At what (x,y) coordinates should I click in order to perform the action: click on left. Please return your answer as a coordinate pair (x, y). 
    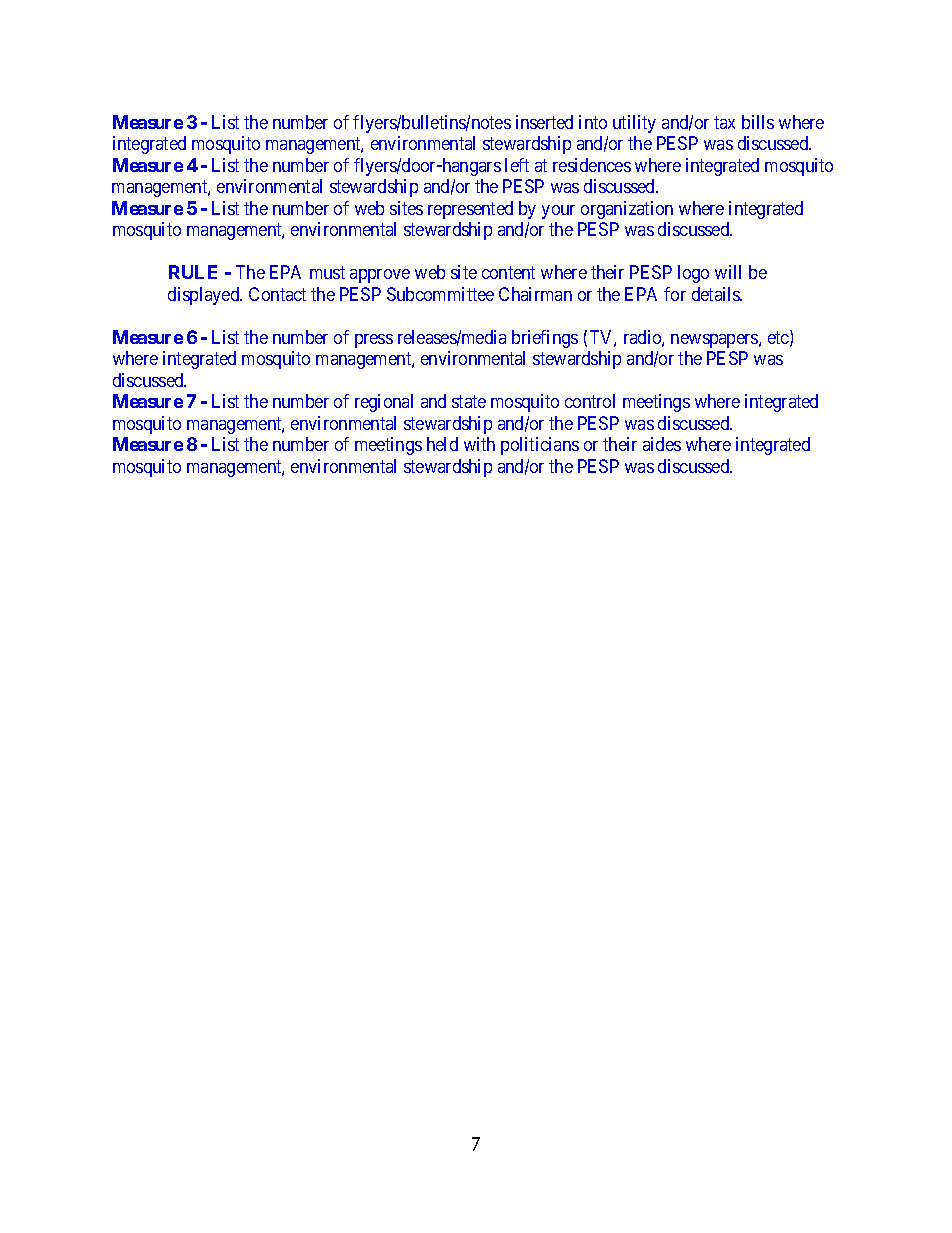
    Looking at the image, I should click on (517, 165).
